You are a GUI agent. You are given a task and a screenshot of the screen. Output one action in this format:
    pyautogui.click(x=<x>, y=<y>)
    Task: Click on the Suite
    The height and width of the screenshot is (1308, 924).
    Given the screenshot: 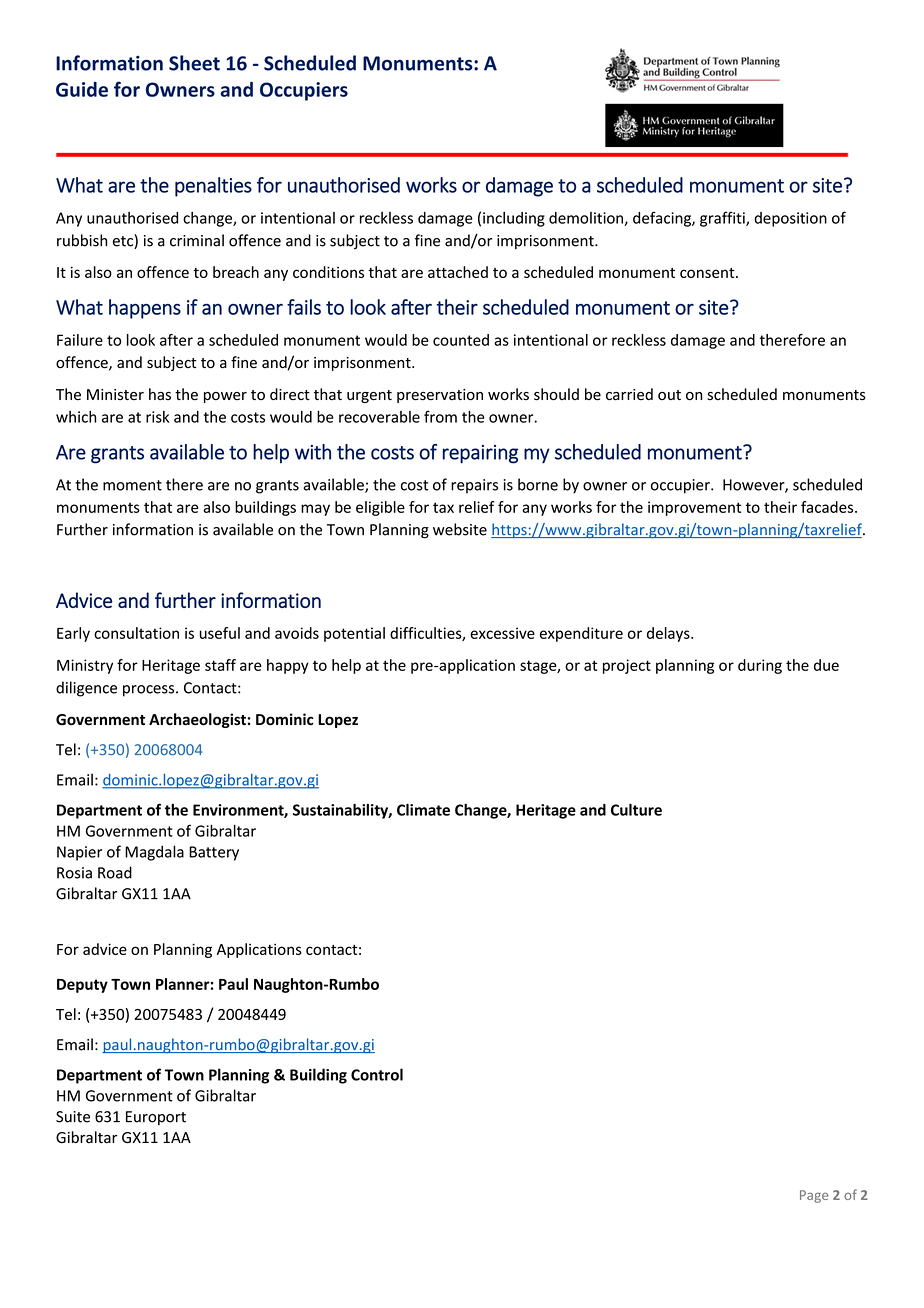 What is the action you would take?
    pyautogui.click(x=73, y=1117)
